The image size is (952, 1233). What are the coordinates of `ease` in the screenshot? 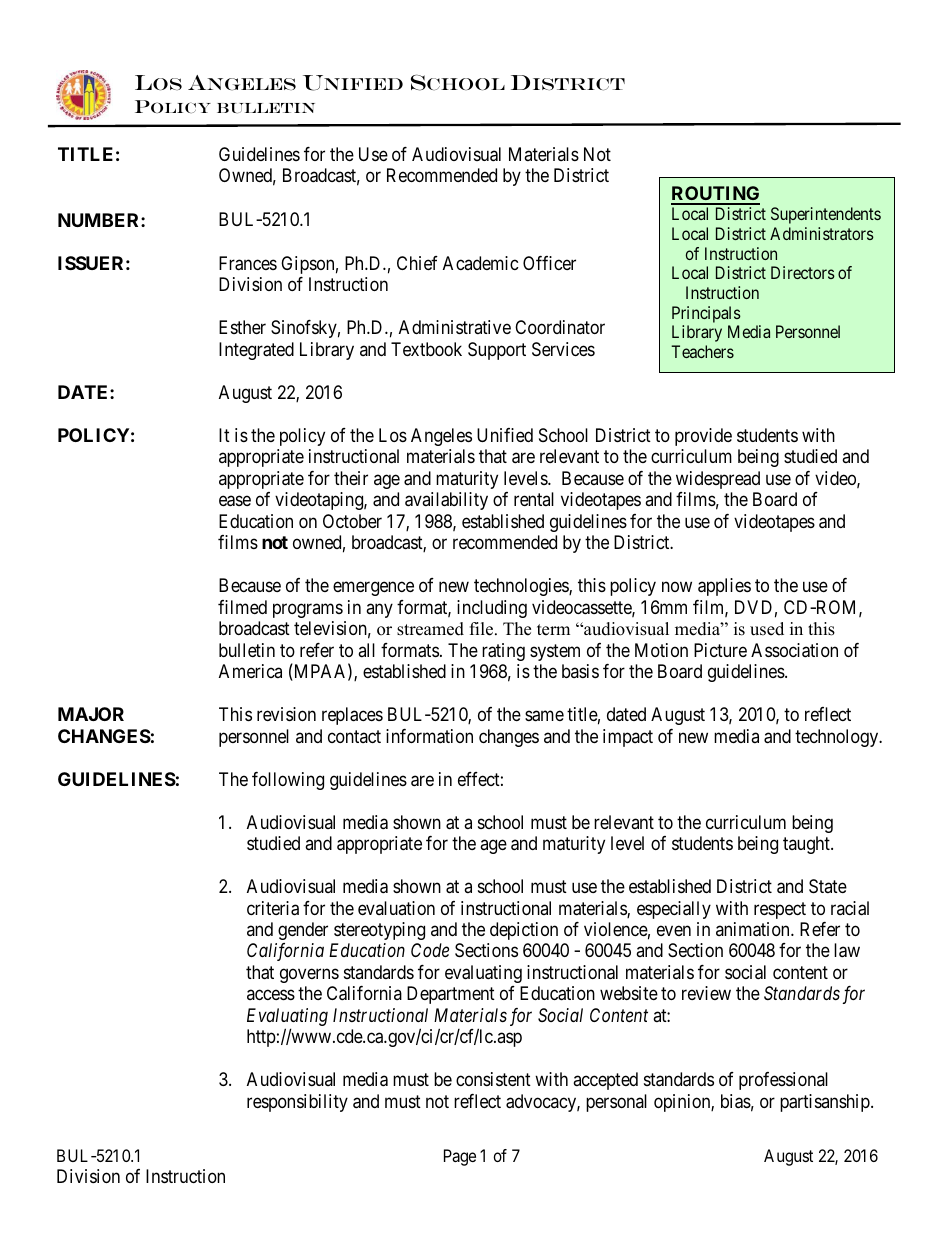 It's located at (235, 501).
